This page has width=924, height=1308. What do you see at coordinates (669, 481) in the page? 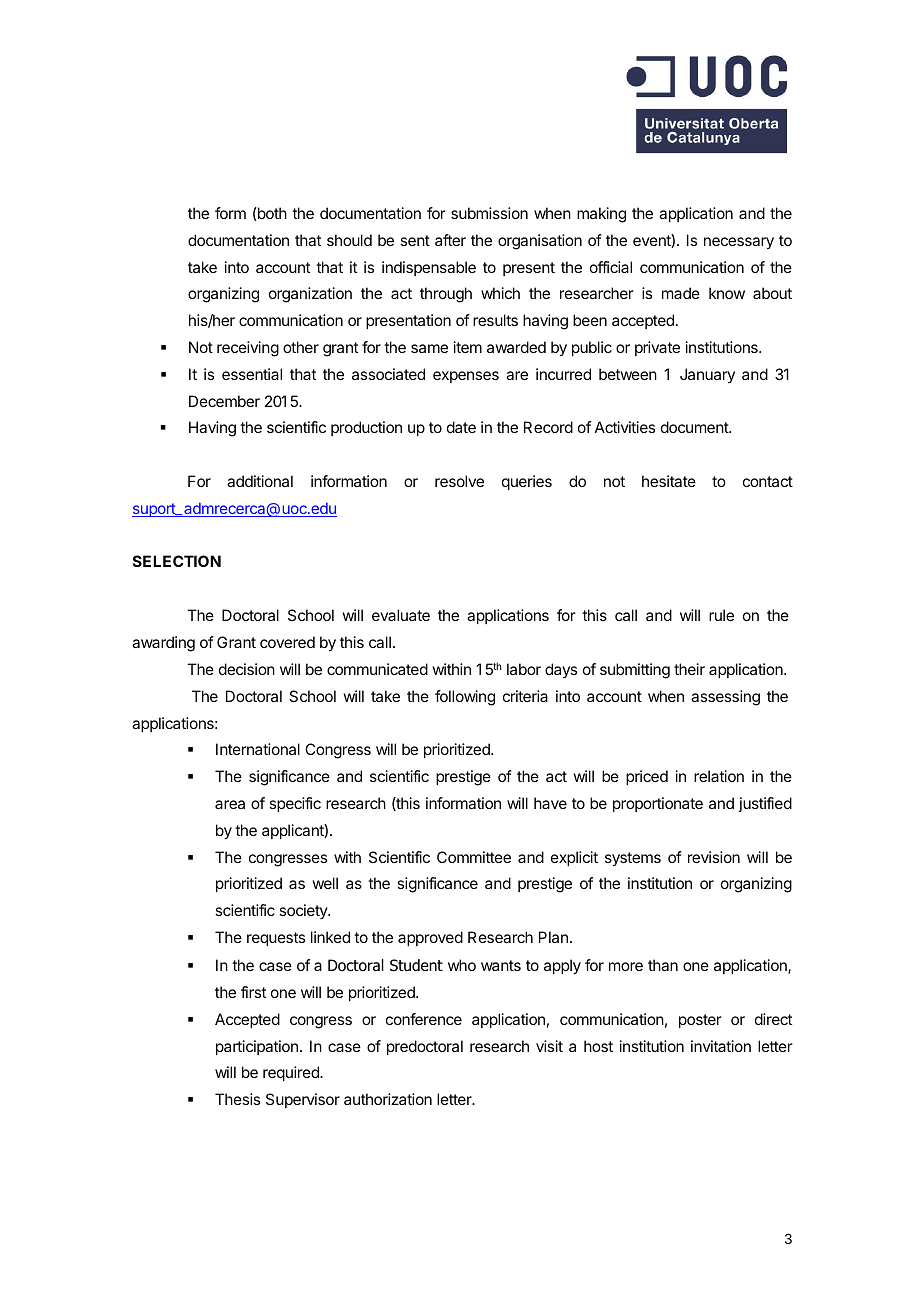
I see `hesitate` at bounding box center [669, 481].
